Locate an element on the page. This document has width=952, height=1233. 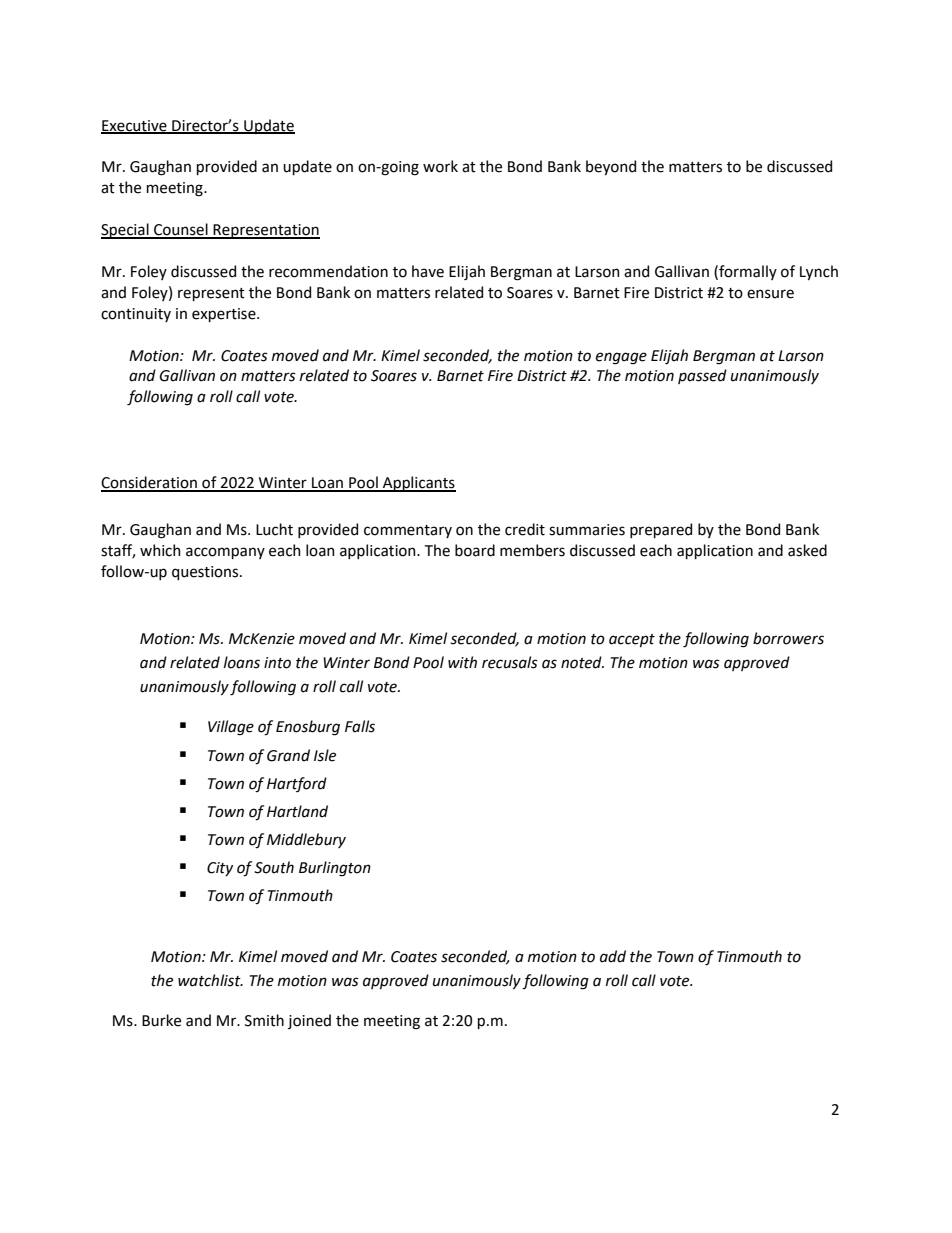
expertise is located at coordinates (225, 315).
